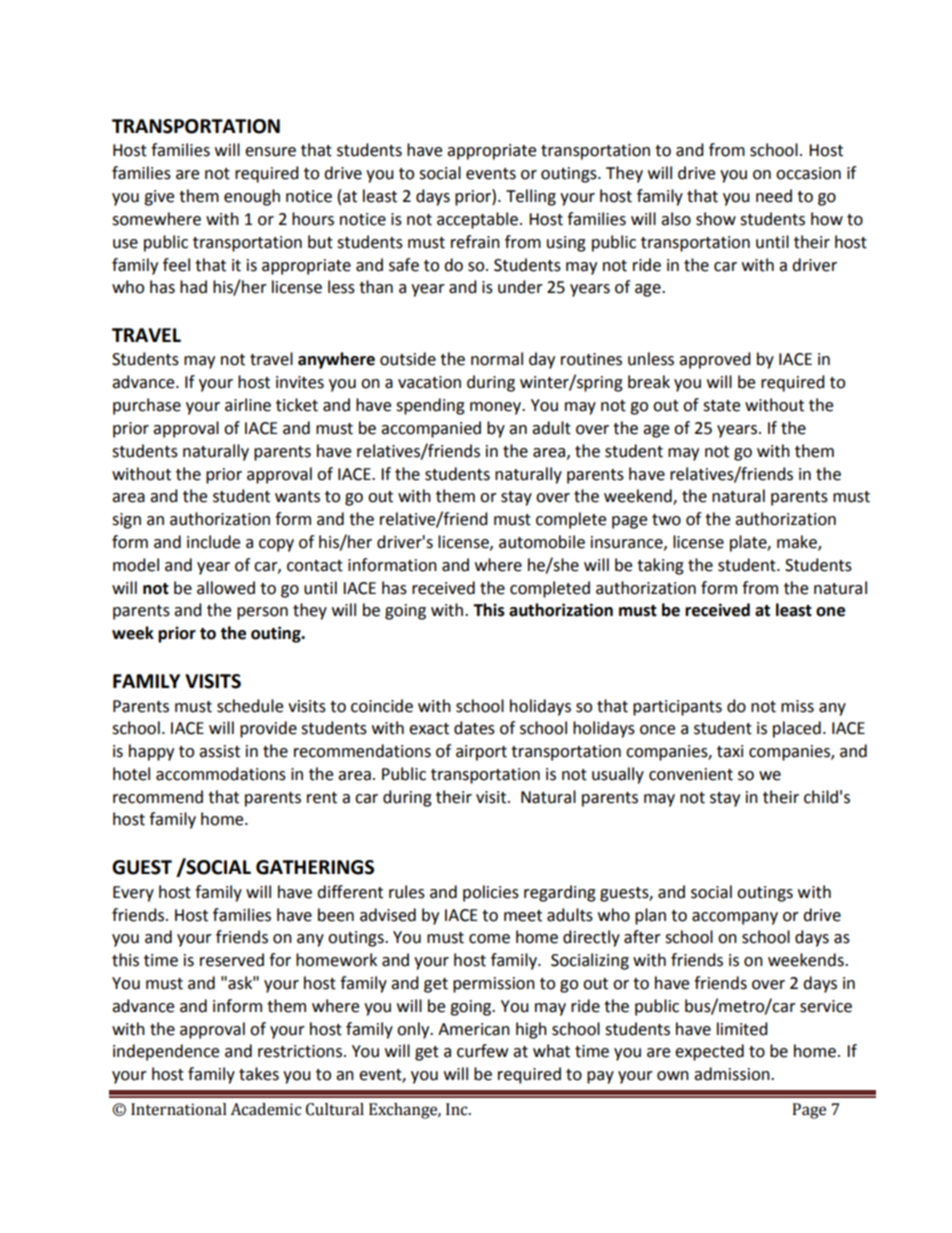 Image resolution: width=952 pixels, height=1233 pixels. What do you see at coordinates (477, 220) in the screenshot?
I see `acceptable` at bounding box center [477, 220].
